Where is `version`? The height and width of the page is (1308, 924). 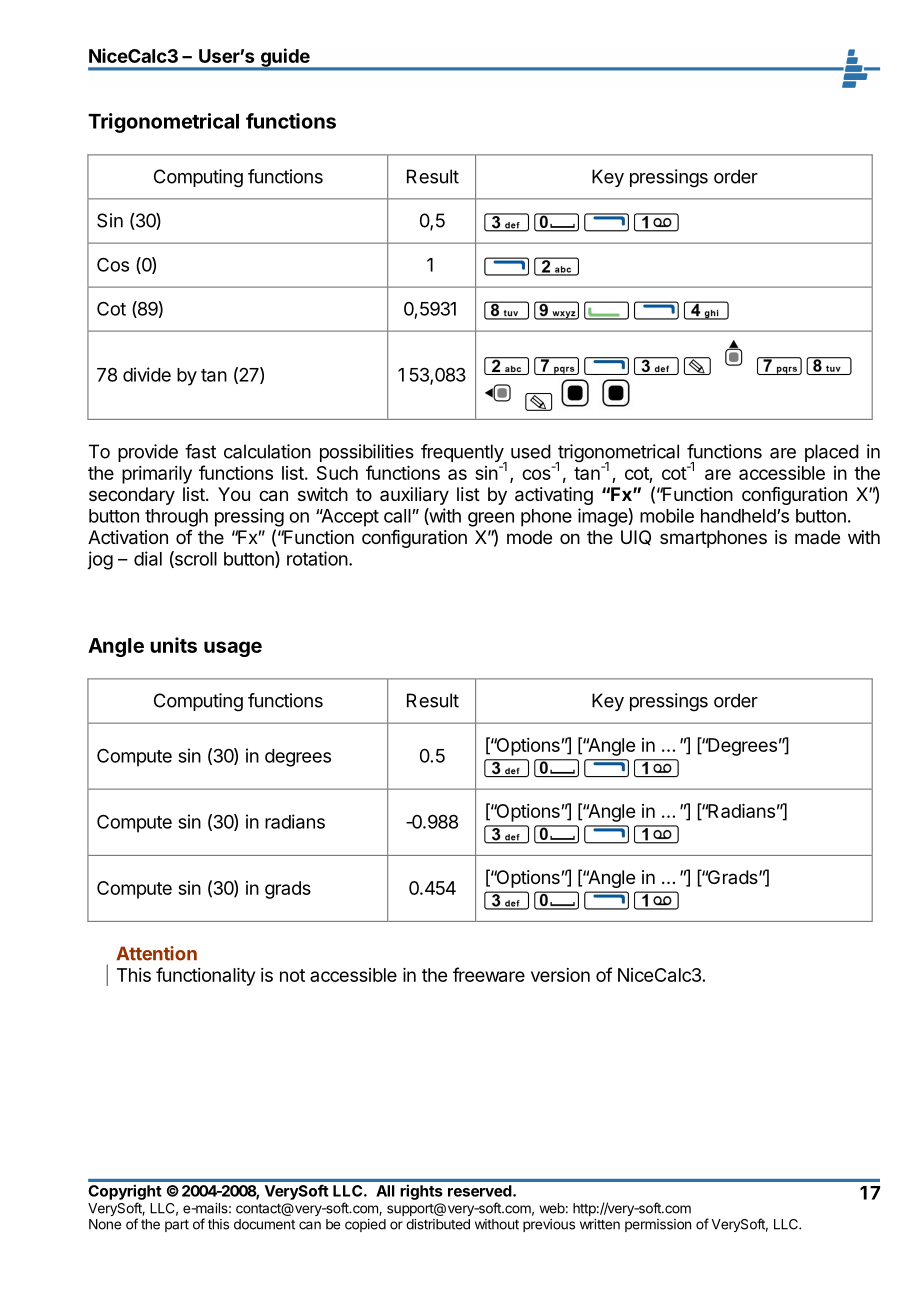 version is located at coordinates (560, 975).
